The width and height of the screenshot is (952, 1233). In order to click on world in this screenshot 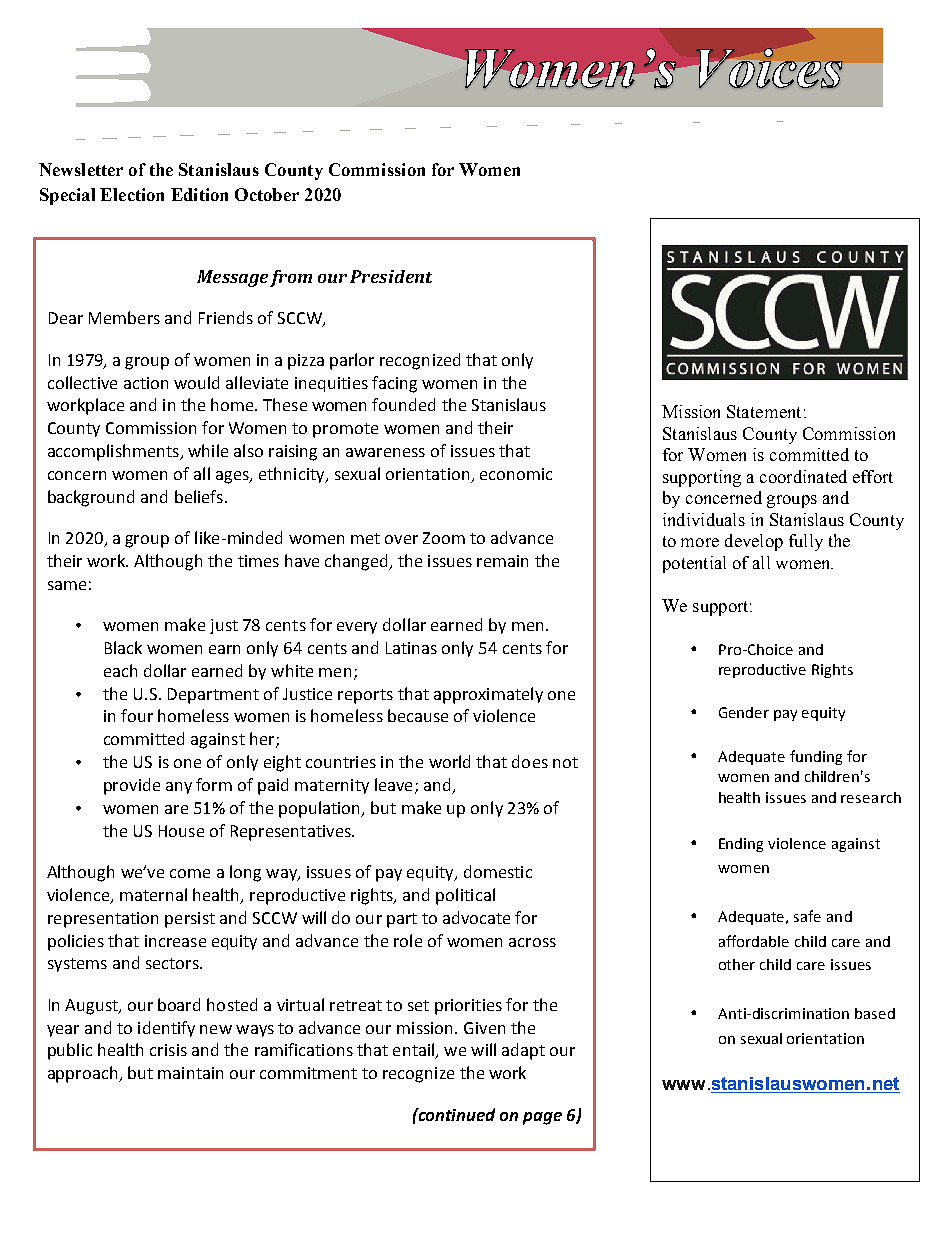, I will do `click(449, 761)`.
